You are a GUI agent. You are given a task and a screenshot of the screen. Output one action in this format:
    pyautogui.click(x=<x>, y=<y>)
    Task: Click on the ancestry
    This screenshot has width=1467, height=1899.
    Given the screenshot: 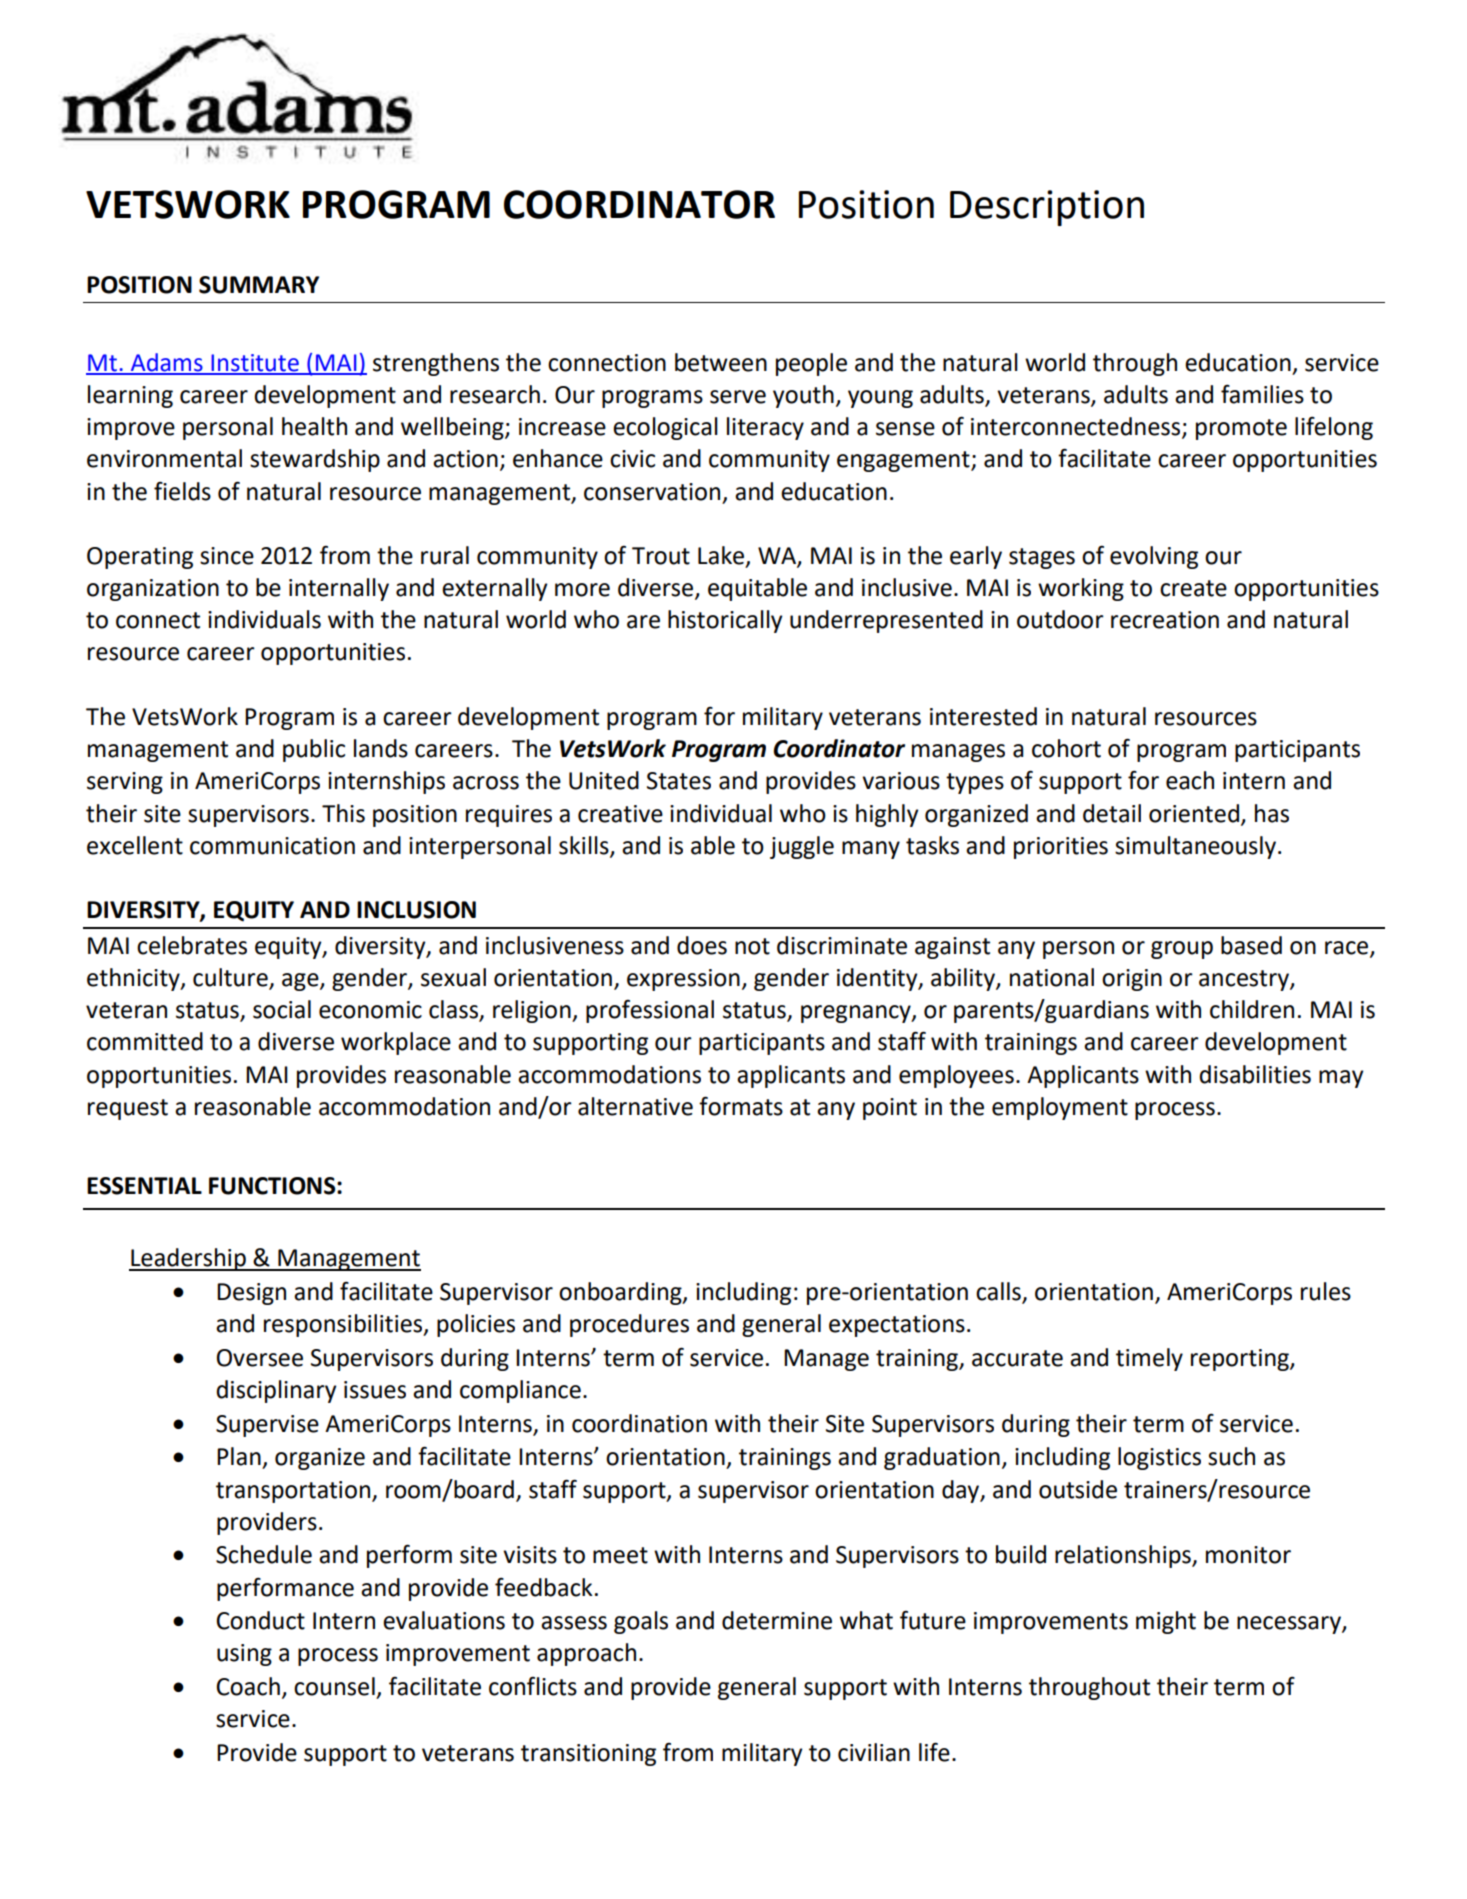 What is the action you would take?
    pyautogui.click(x=1245, y=980)
